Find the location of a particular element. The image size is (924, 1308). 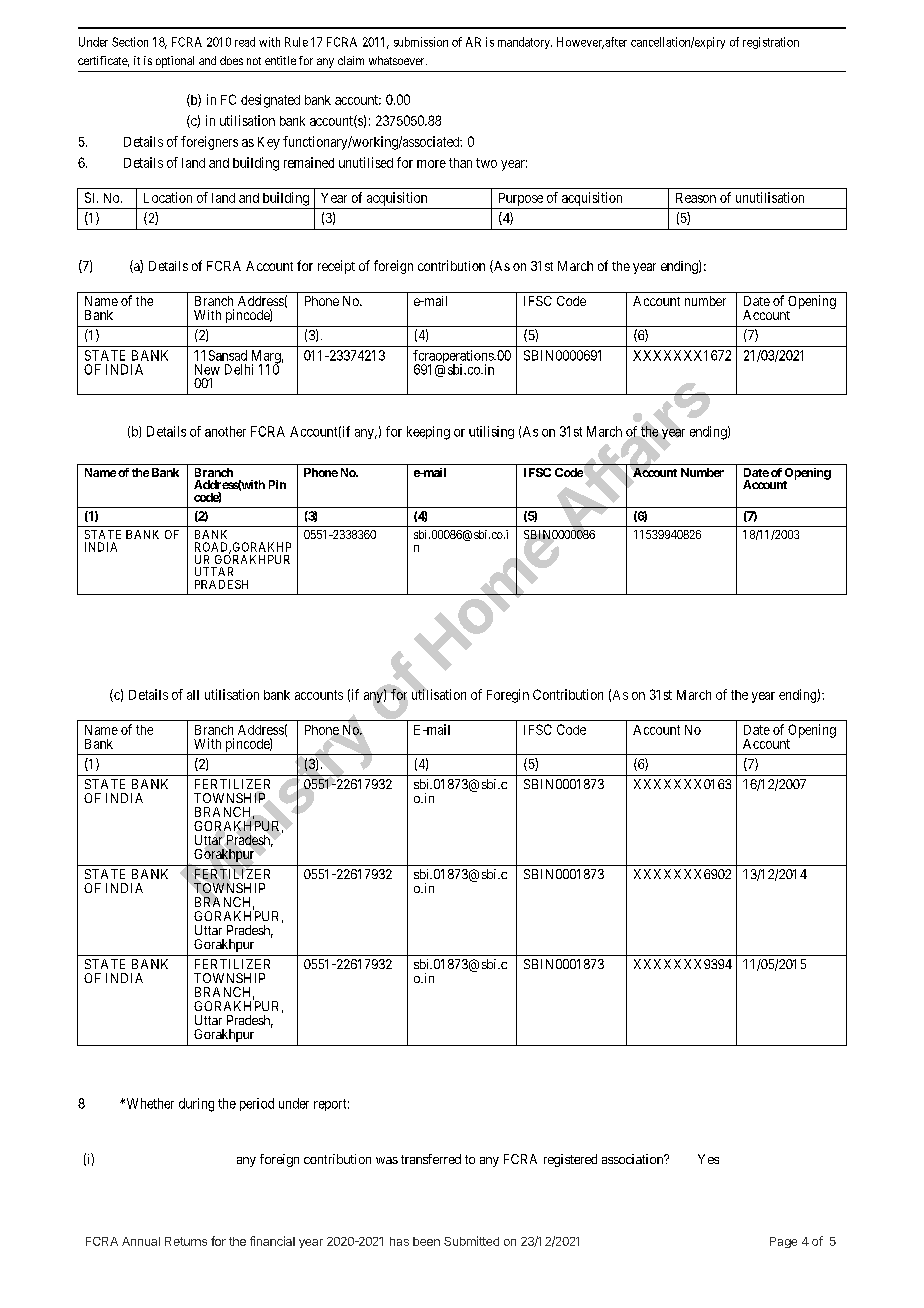

transferred is located at coordinates (431, 1159).
